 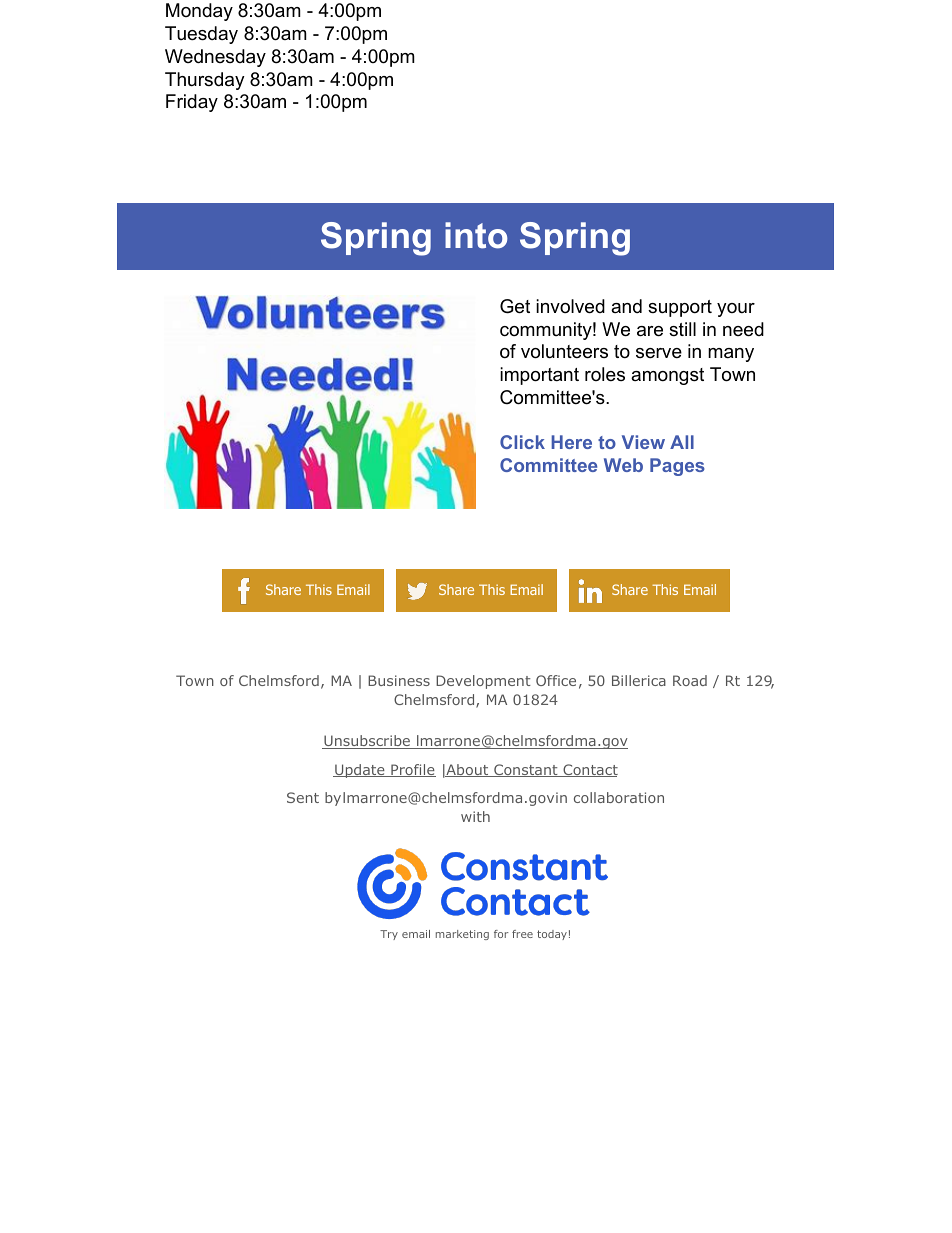 What do you see at coordinates (677, 467) in the screenshot?
I see `Pages` at bounding box center [677, 467].
